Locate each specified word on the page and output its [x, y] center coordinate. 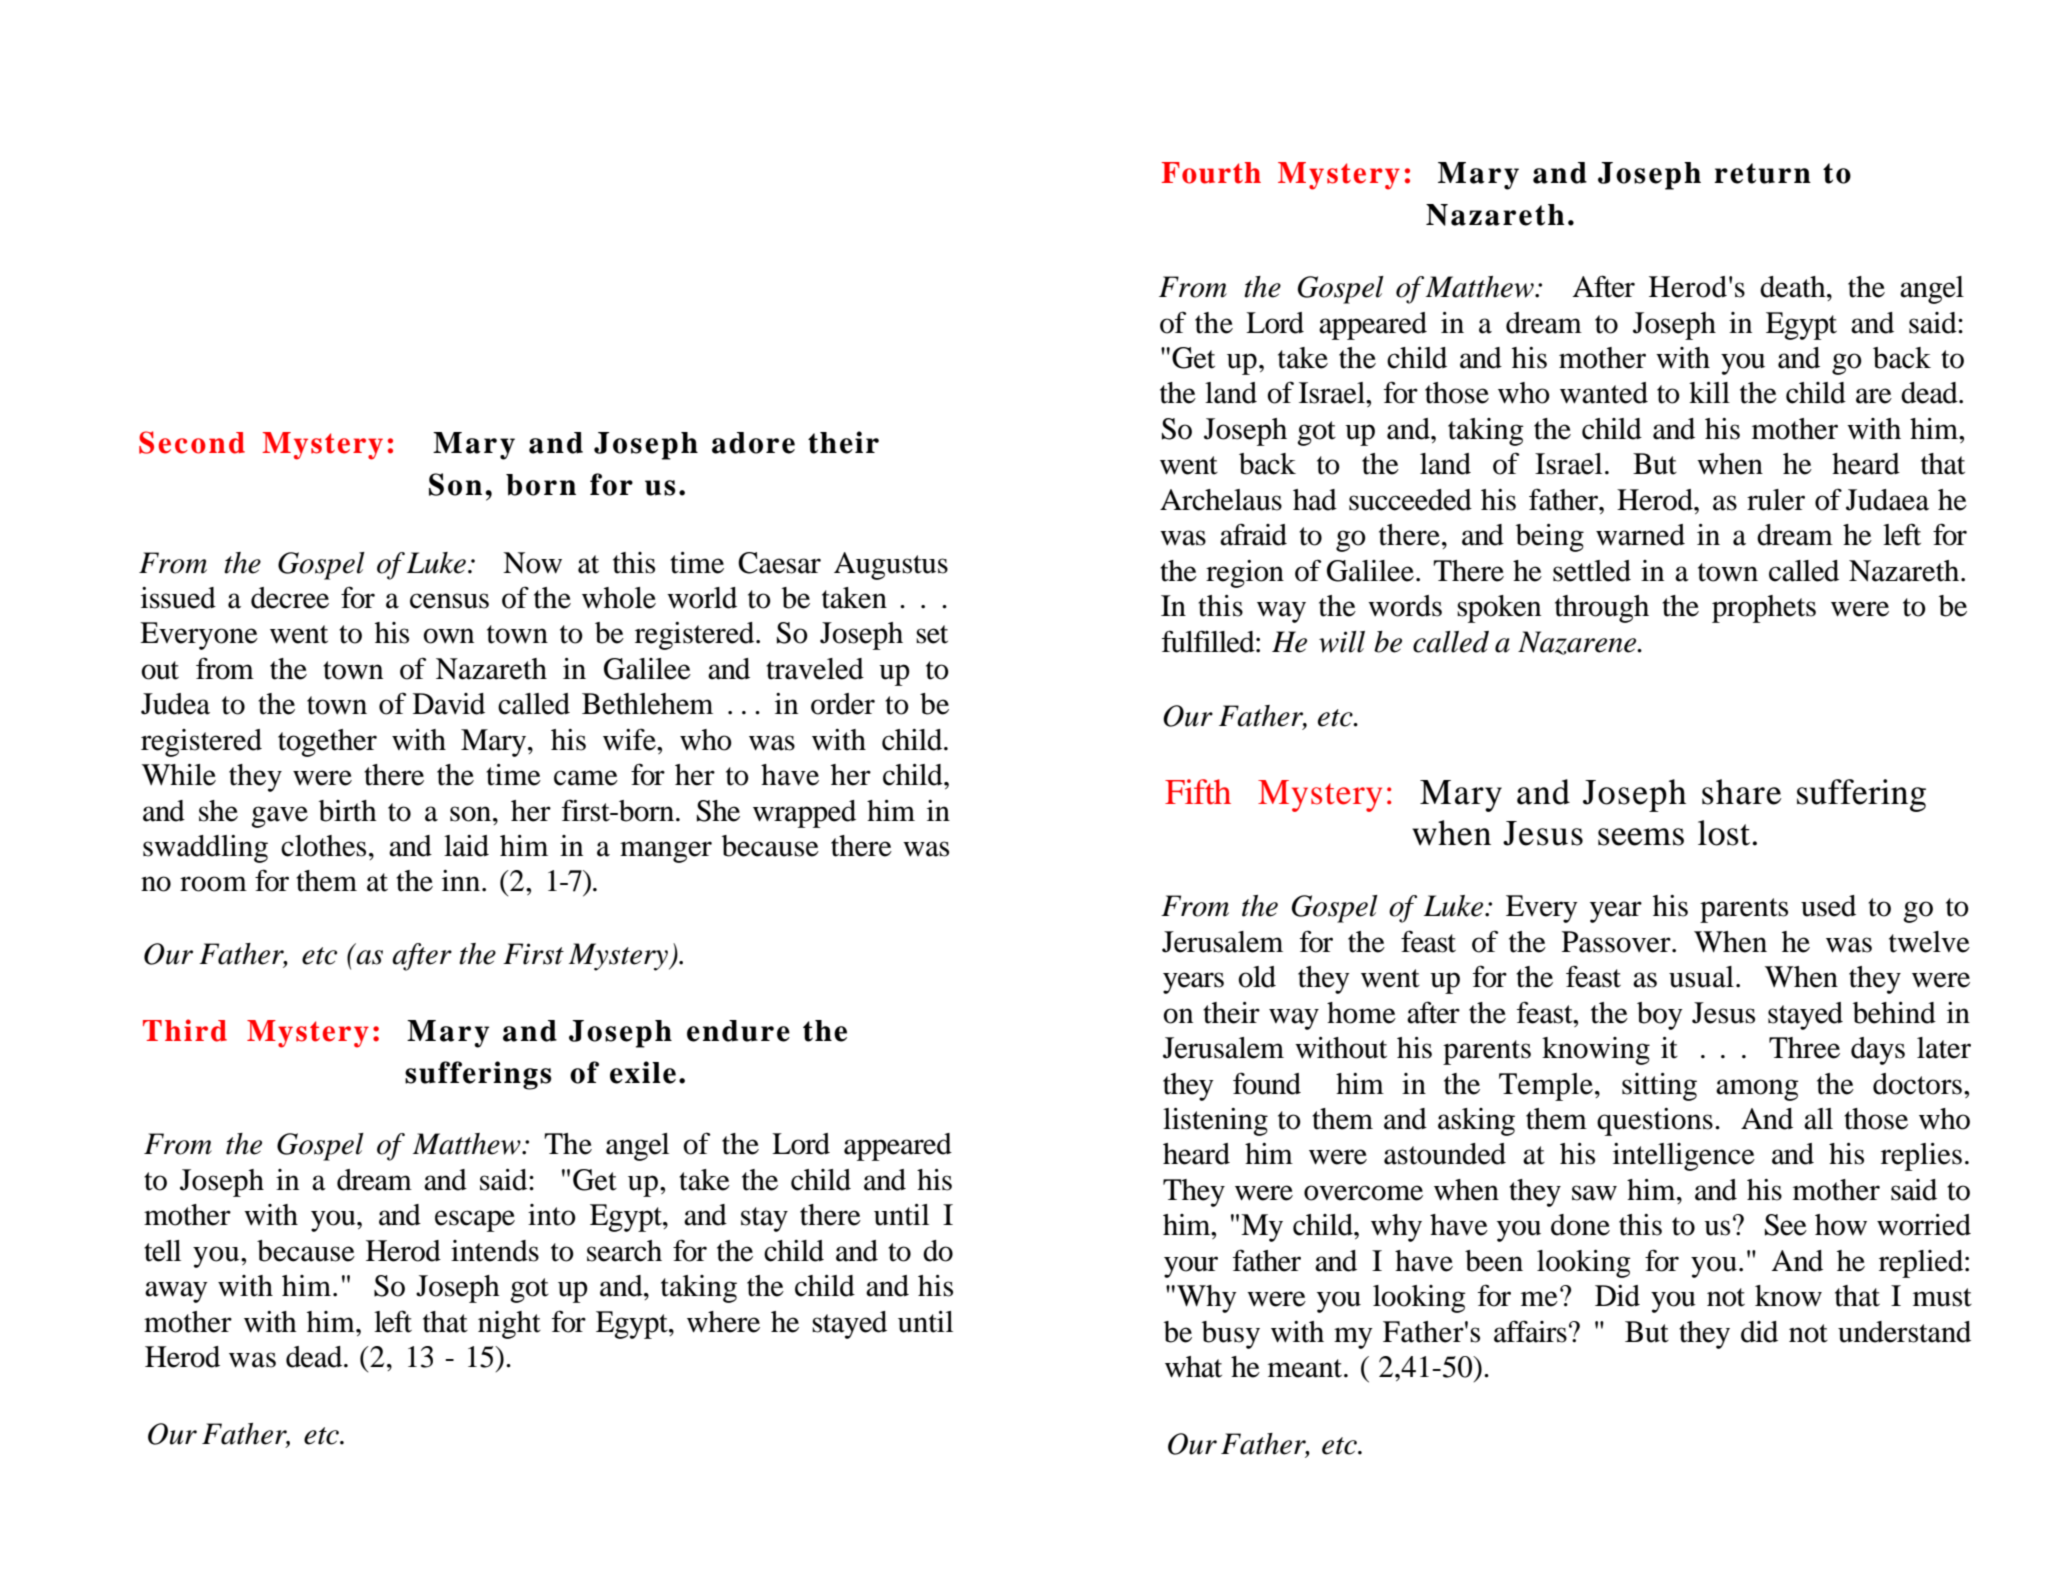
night [509, 1325]
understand [1904, 1332]
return [1762, 173]
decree [290, 598]
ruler [1776, 500]
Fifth [1198, 792]
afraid [1253, 534]
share [1741, 792]
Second [192, 442]
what [1193, 1367]
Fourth [1211, 173]
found [1267, 1083]
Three [1804, 1048]
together [327, 743]
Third [185, 1030]
